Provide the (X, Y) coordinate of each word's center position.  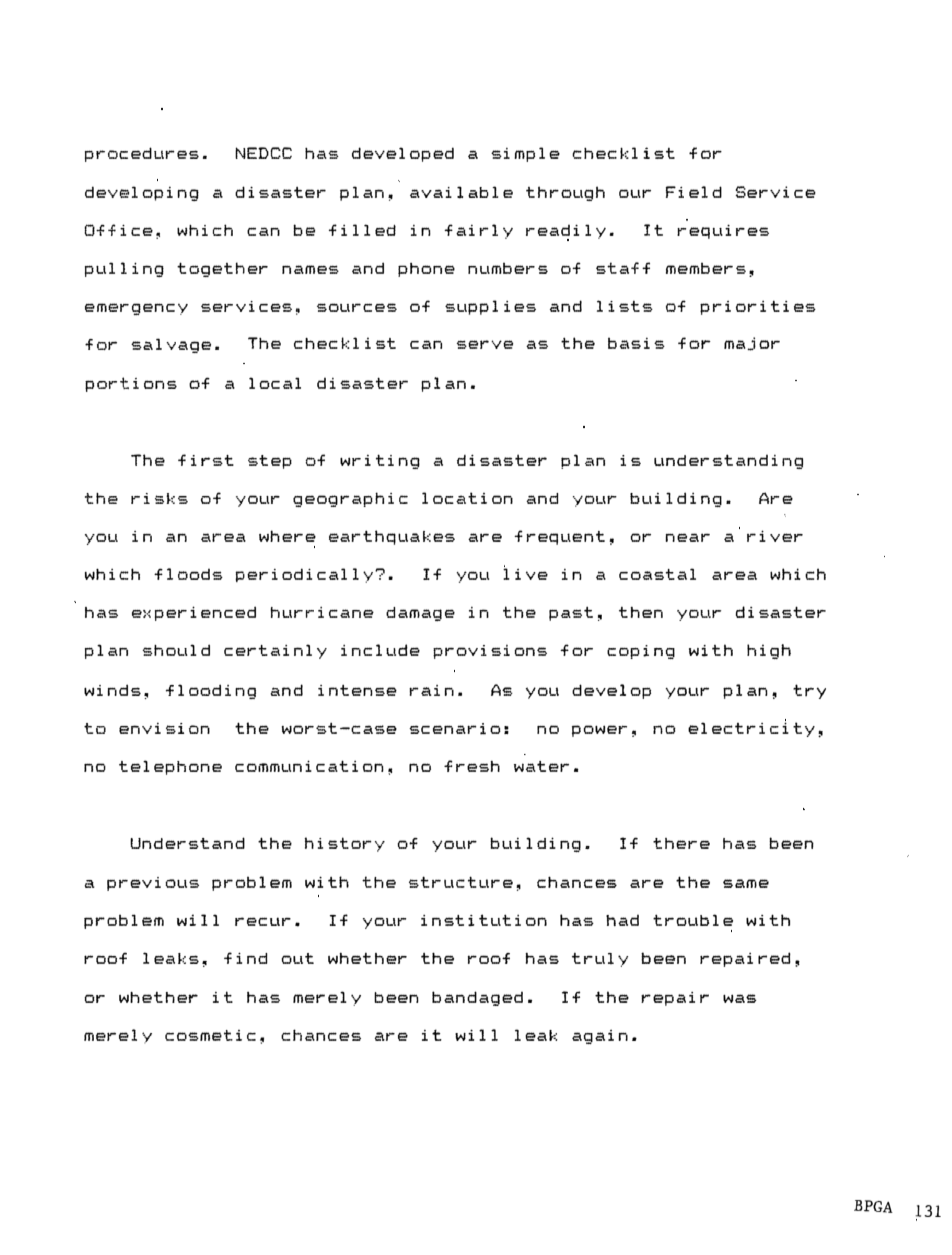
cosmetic (210, 1035)
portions (131, 384)
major (752, 344)
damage (420, 614)
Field (694, 192)
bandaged (477, 998)
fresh (472, 766)
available (461, 192)
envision (164, 728)
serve (485, 344)
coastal (657, 574)
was (740, 998)
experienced (194, 613)
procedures (142, 154)
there (681, 843)
